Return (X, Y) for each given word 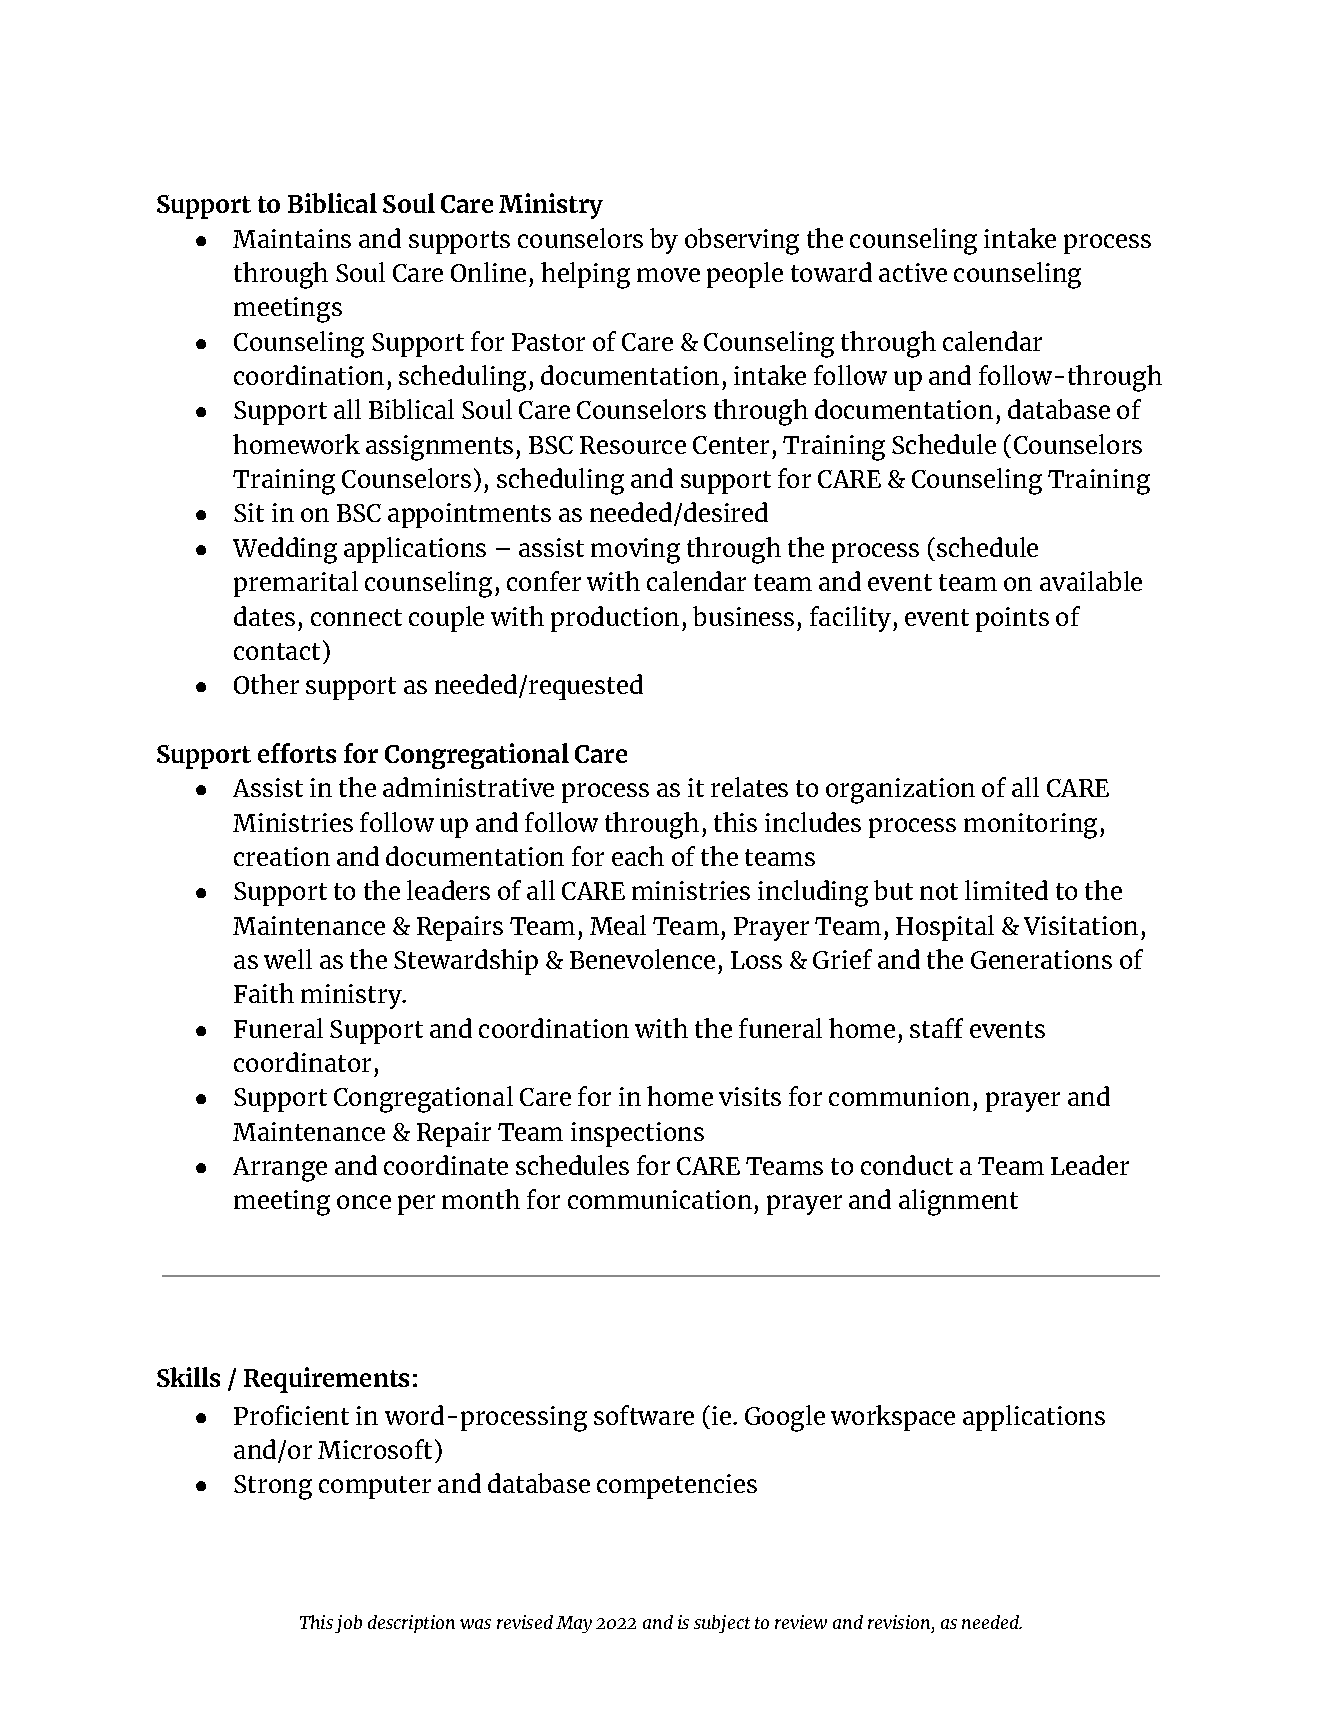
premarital (296, 584)
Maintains (292, 238)
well (288, 959)
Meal (618, 925)
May (574, 1624)
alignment (958, 1202)
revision (899, 1622)
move (668, 275)
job (348, 1624)
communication (660, 1199)
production (615, 619)
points (1012, 619)
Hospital (945, 928)
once (364, 1202)
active (913, 272)
